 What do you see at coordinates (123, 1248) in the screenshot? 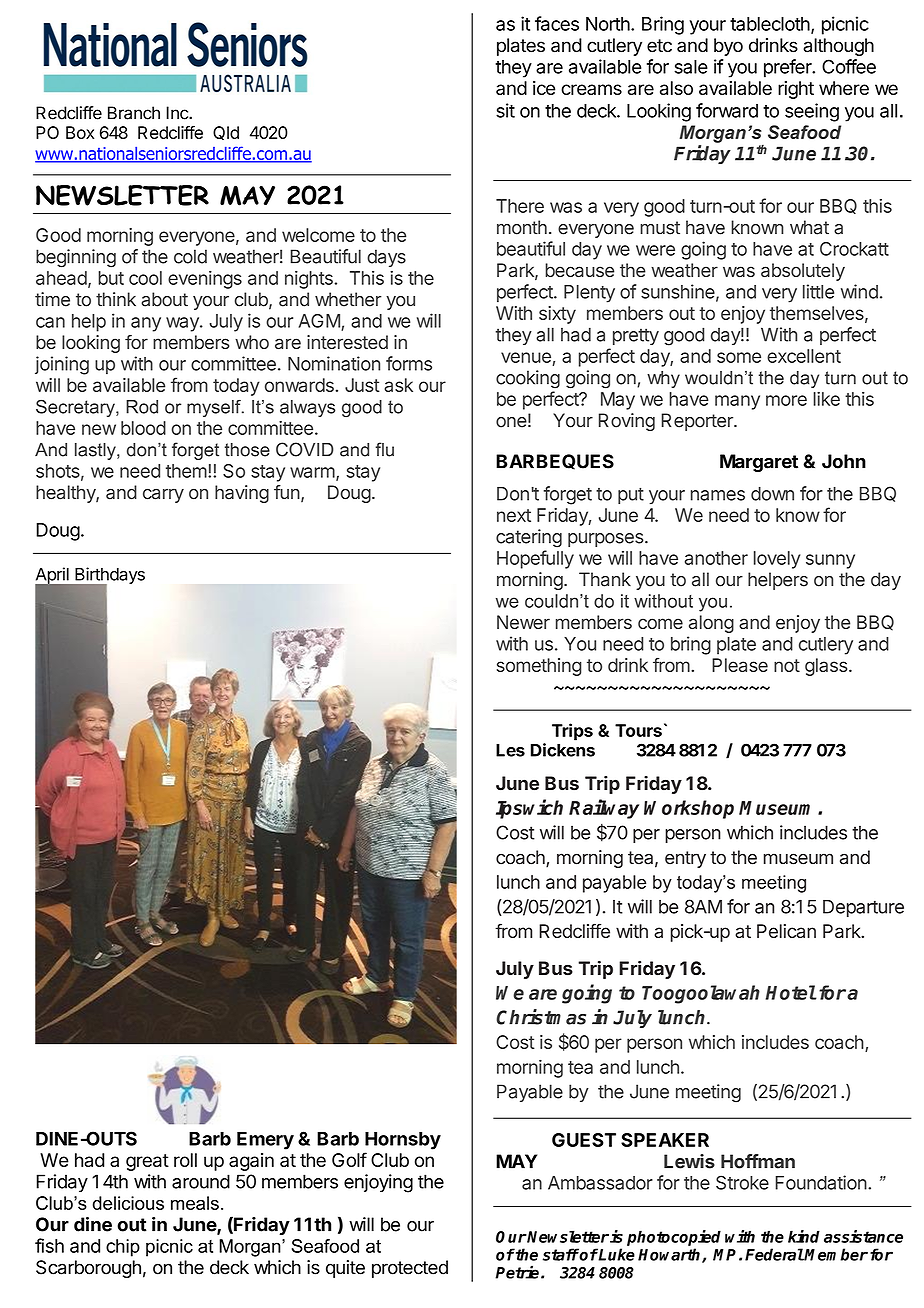
I see `chip` at bounding box center [123, 1248].
